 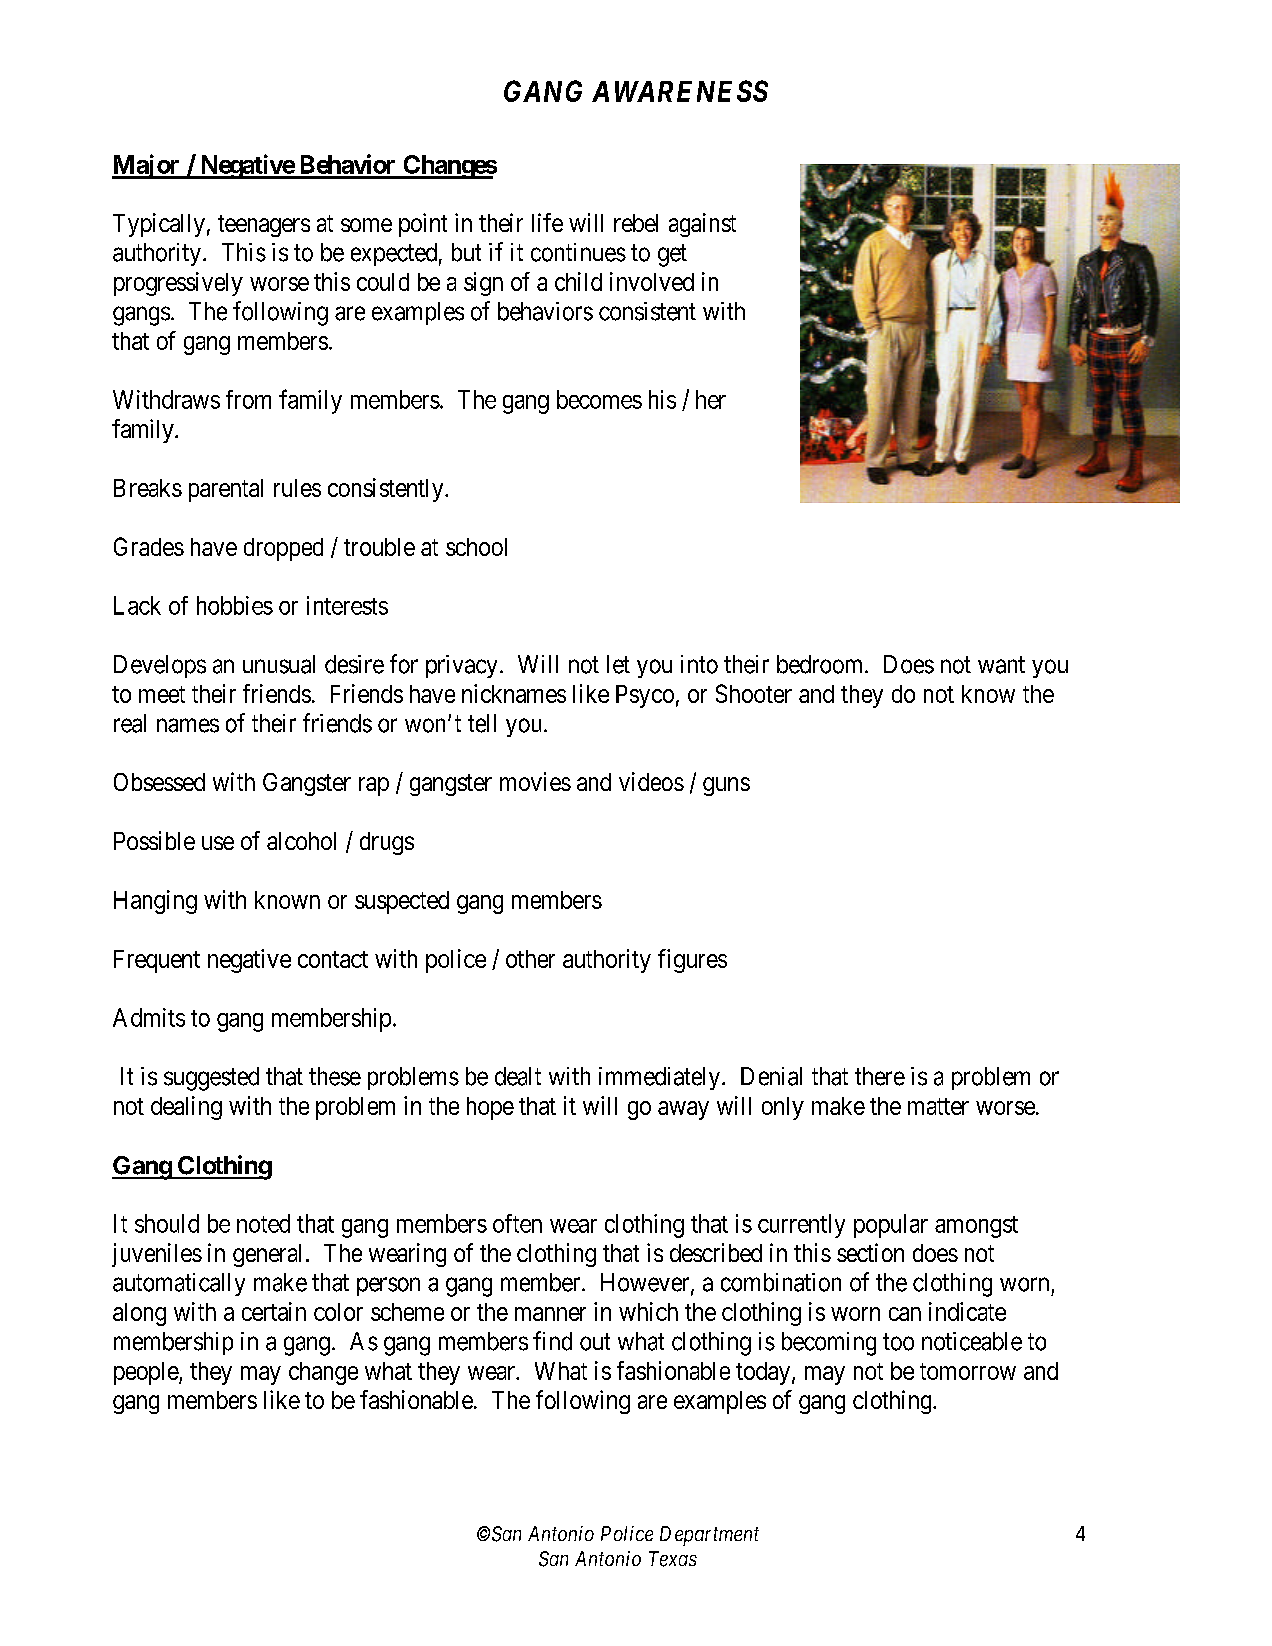 I want to click on bedroom, so click(x=821, y=664).
